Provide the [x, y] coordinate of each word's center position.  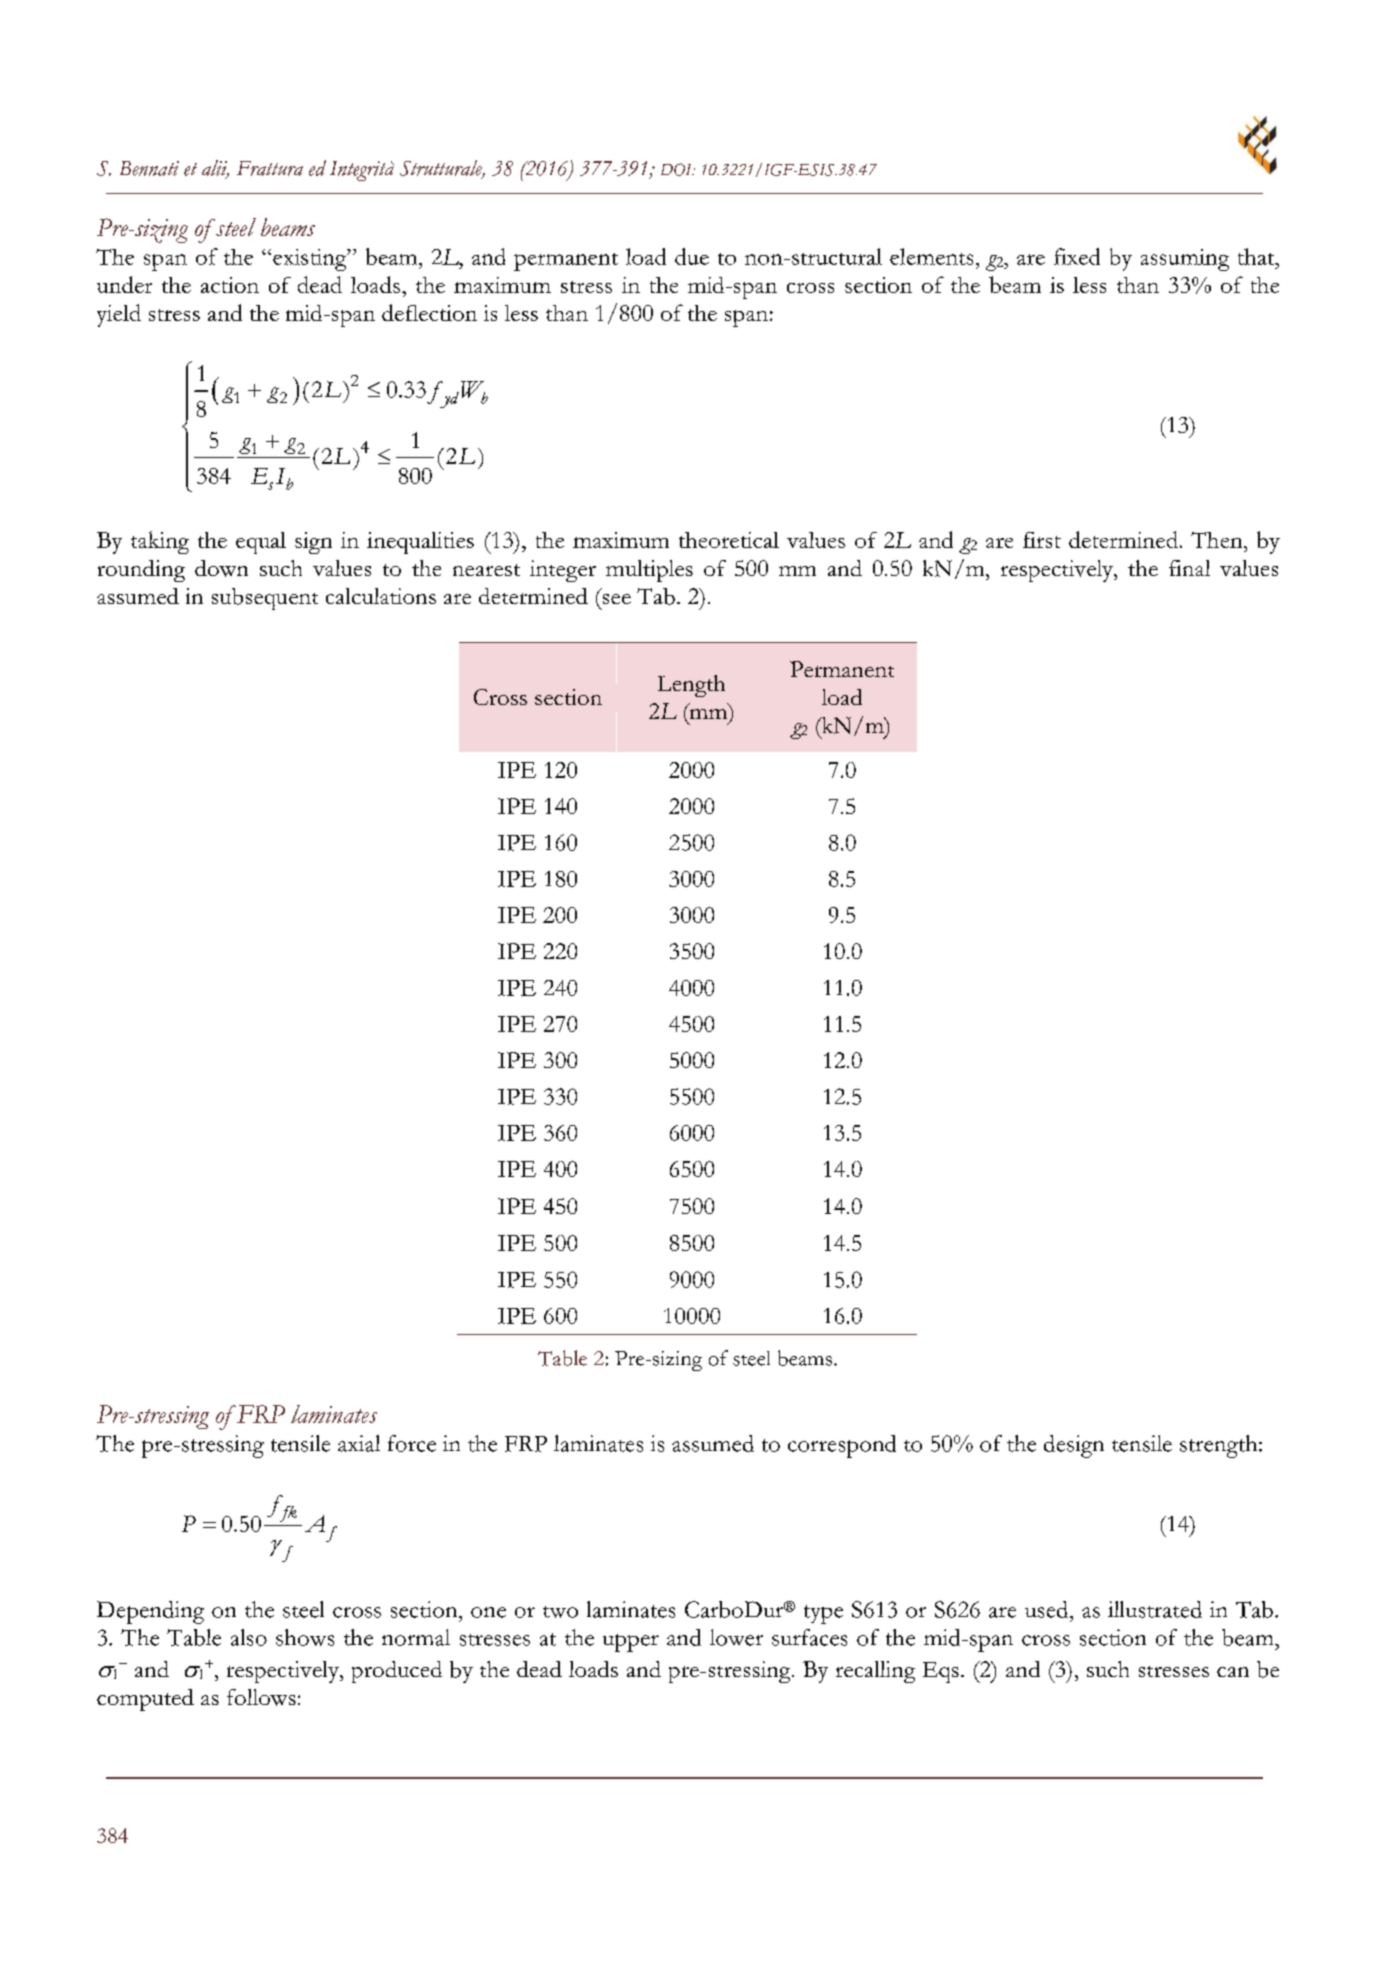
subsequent [265, 599]
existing [311, 260]
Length [691, 686]
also [249, 1637]
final [1189, 568]
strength [1220, 1446]
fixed [1077, 256]
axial [359, 1443]
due [692, 256]
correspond [842, 1446]
